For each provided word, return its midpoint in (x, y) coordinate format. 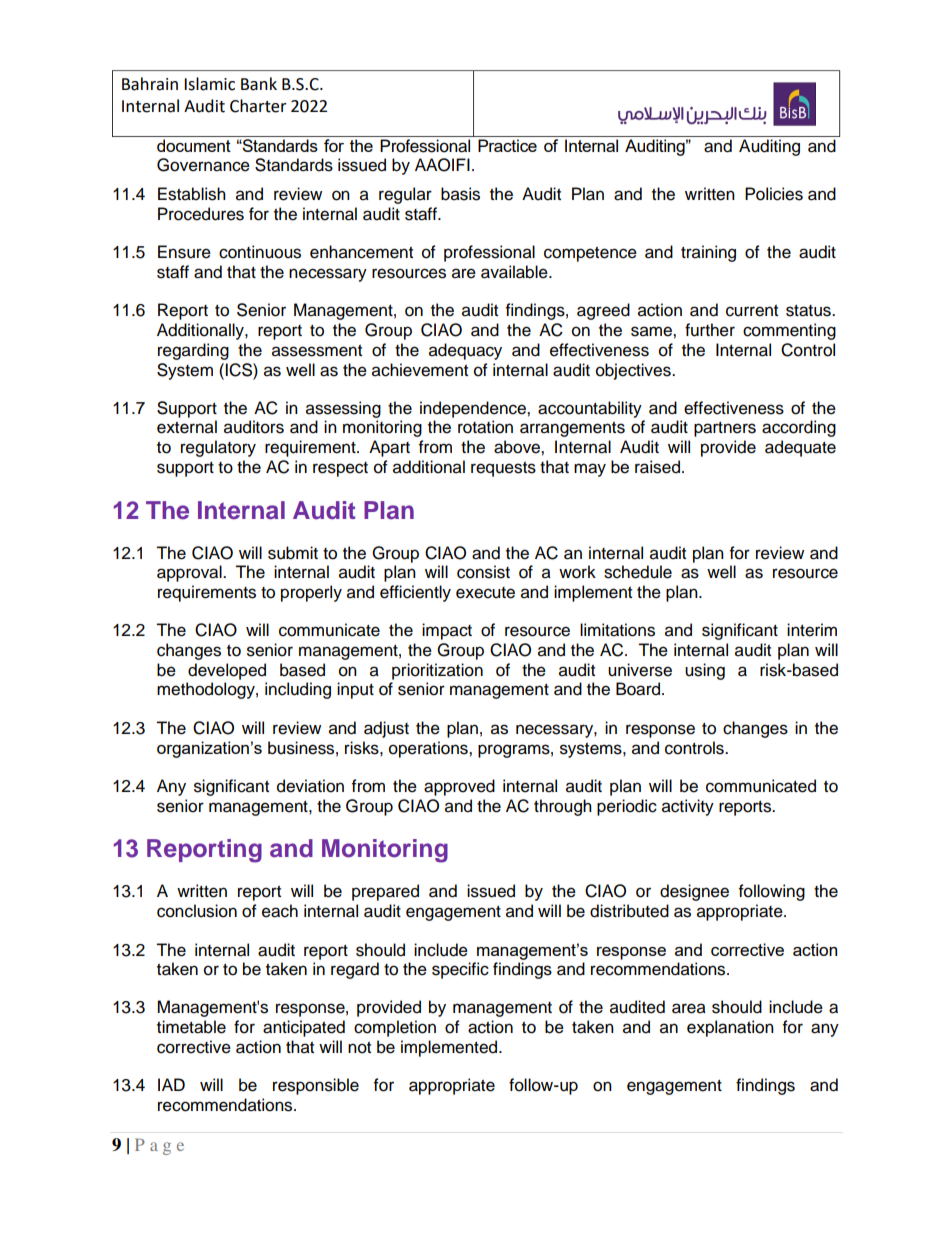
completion (395, 1028)
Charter (258, 106)
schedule (638, 572)
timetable (191, 1027)
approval (190, 573)
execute (485, 593)
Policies (774, 194)
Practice (507, 145)
